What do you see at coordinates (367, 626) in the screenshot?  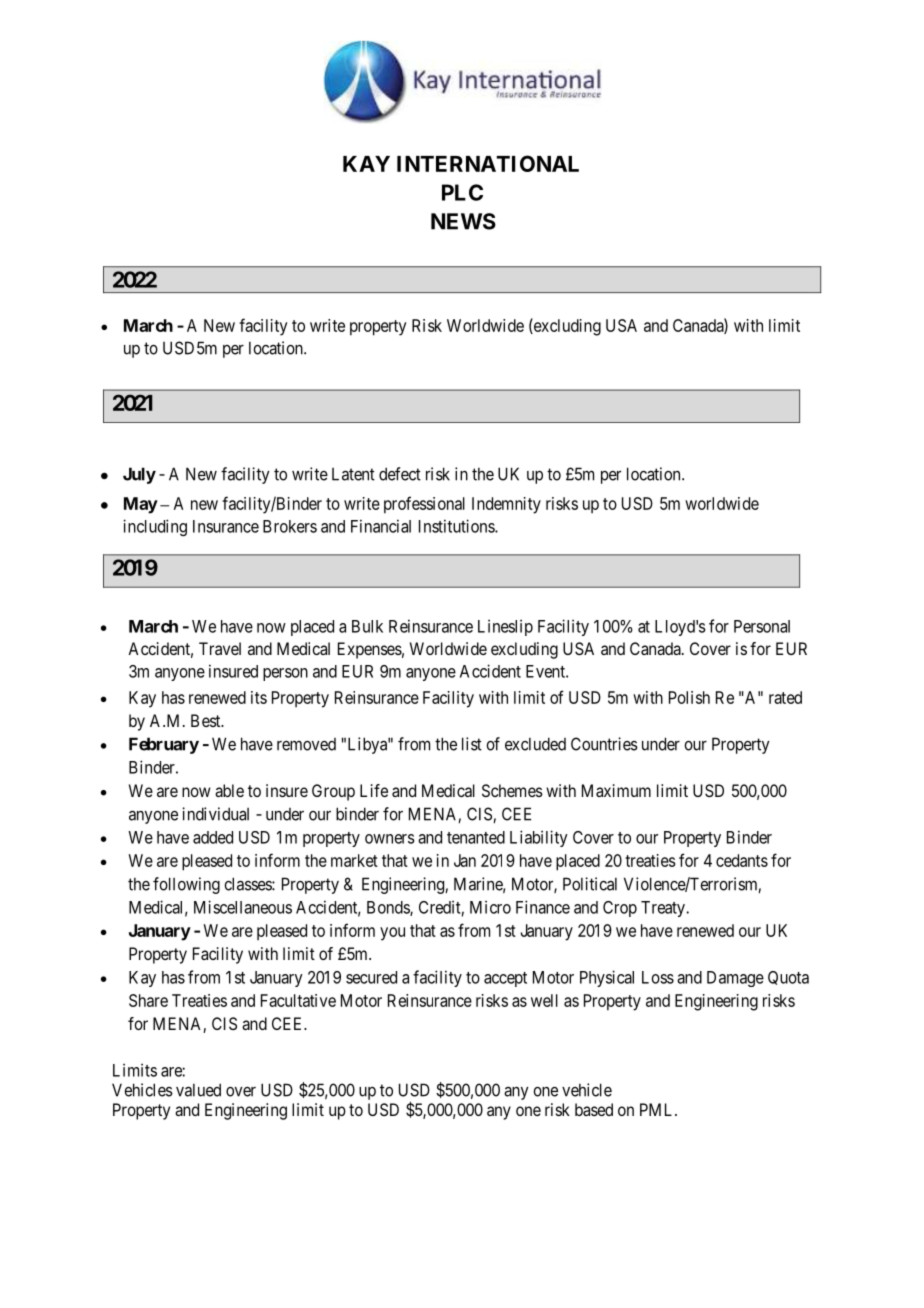 I see `Bulk` at bounding box center [367, 626].
